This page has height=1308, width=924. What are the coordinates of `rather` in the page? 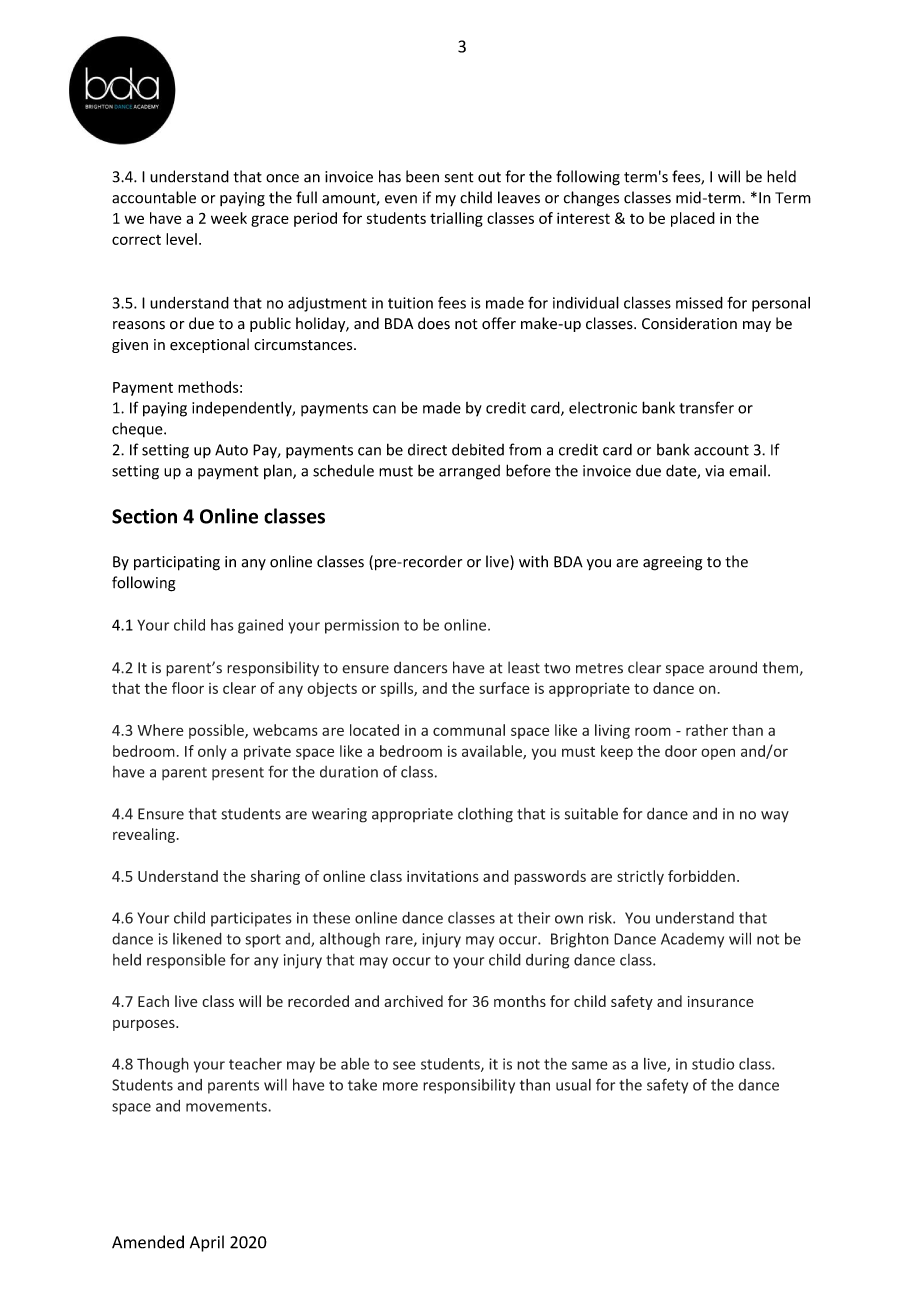 It's located at (707, 730).
